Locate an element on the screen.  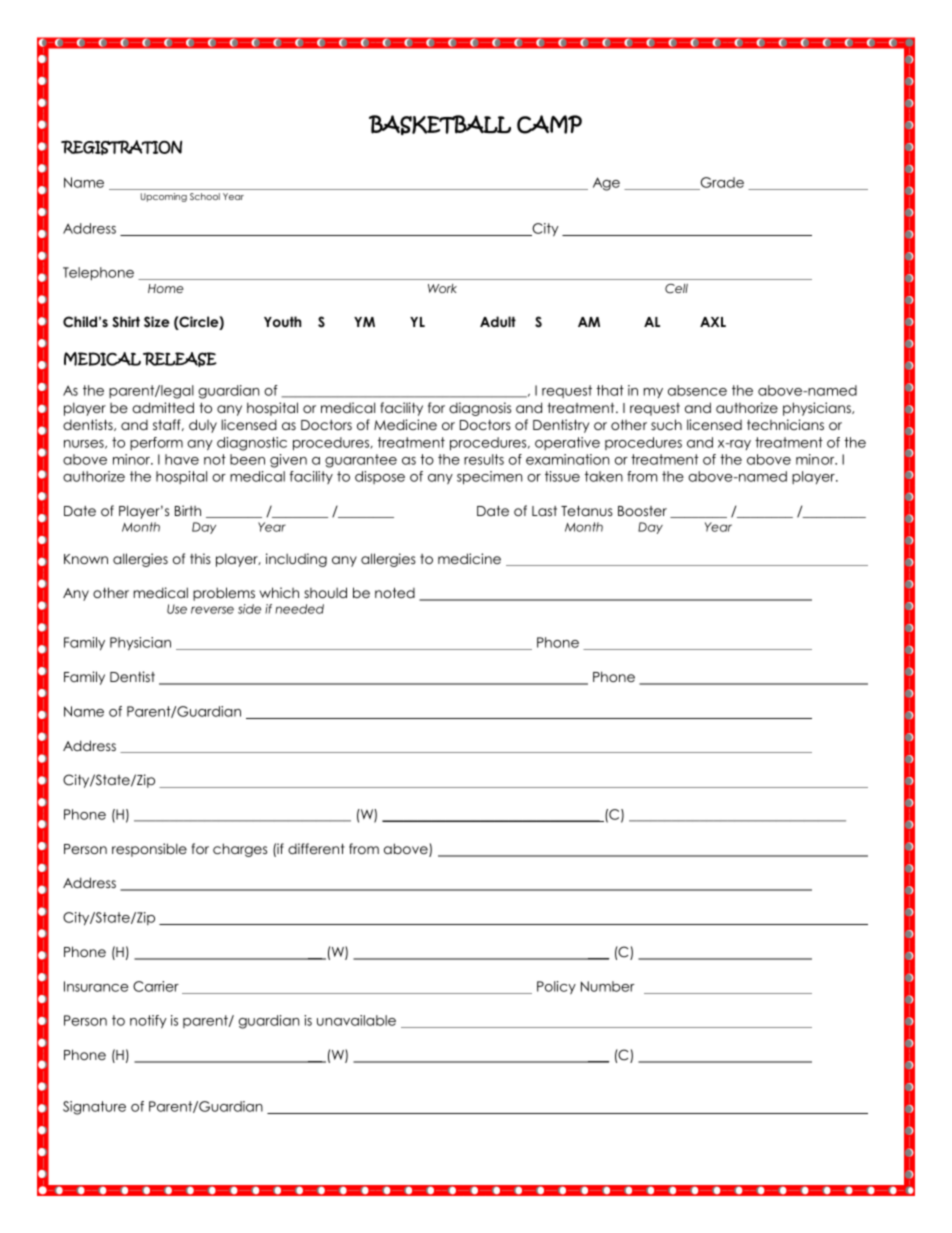
responsible is located at coordinates (149, 850).
